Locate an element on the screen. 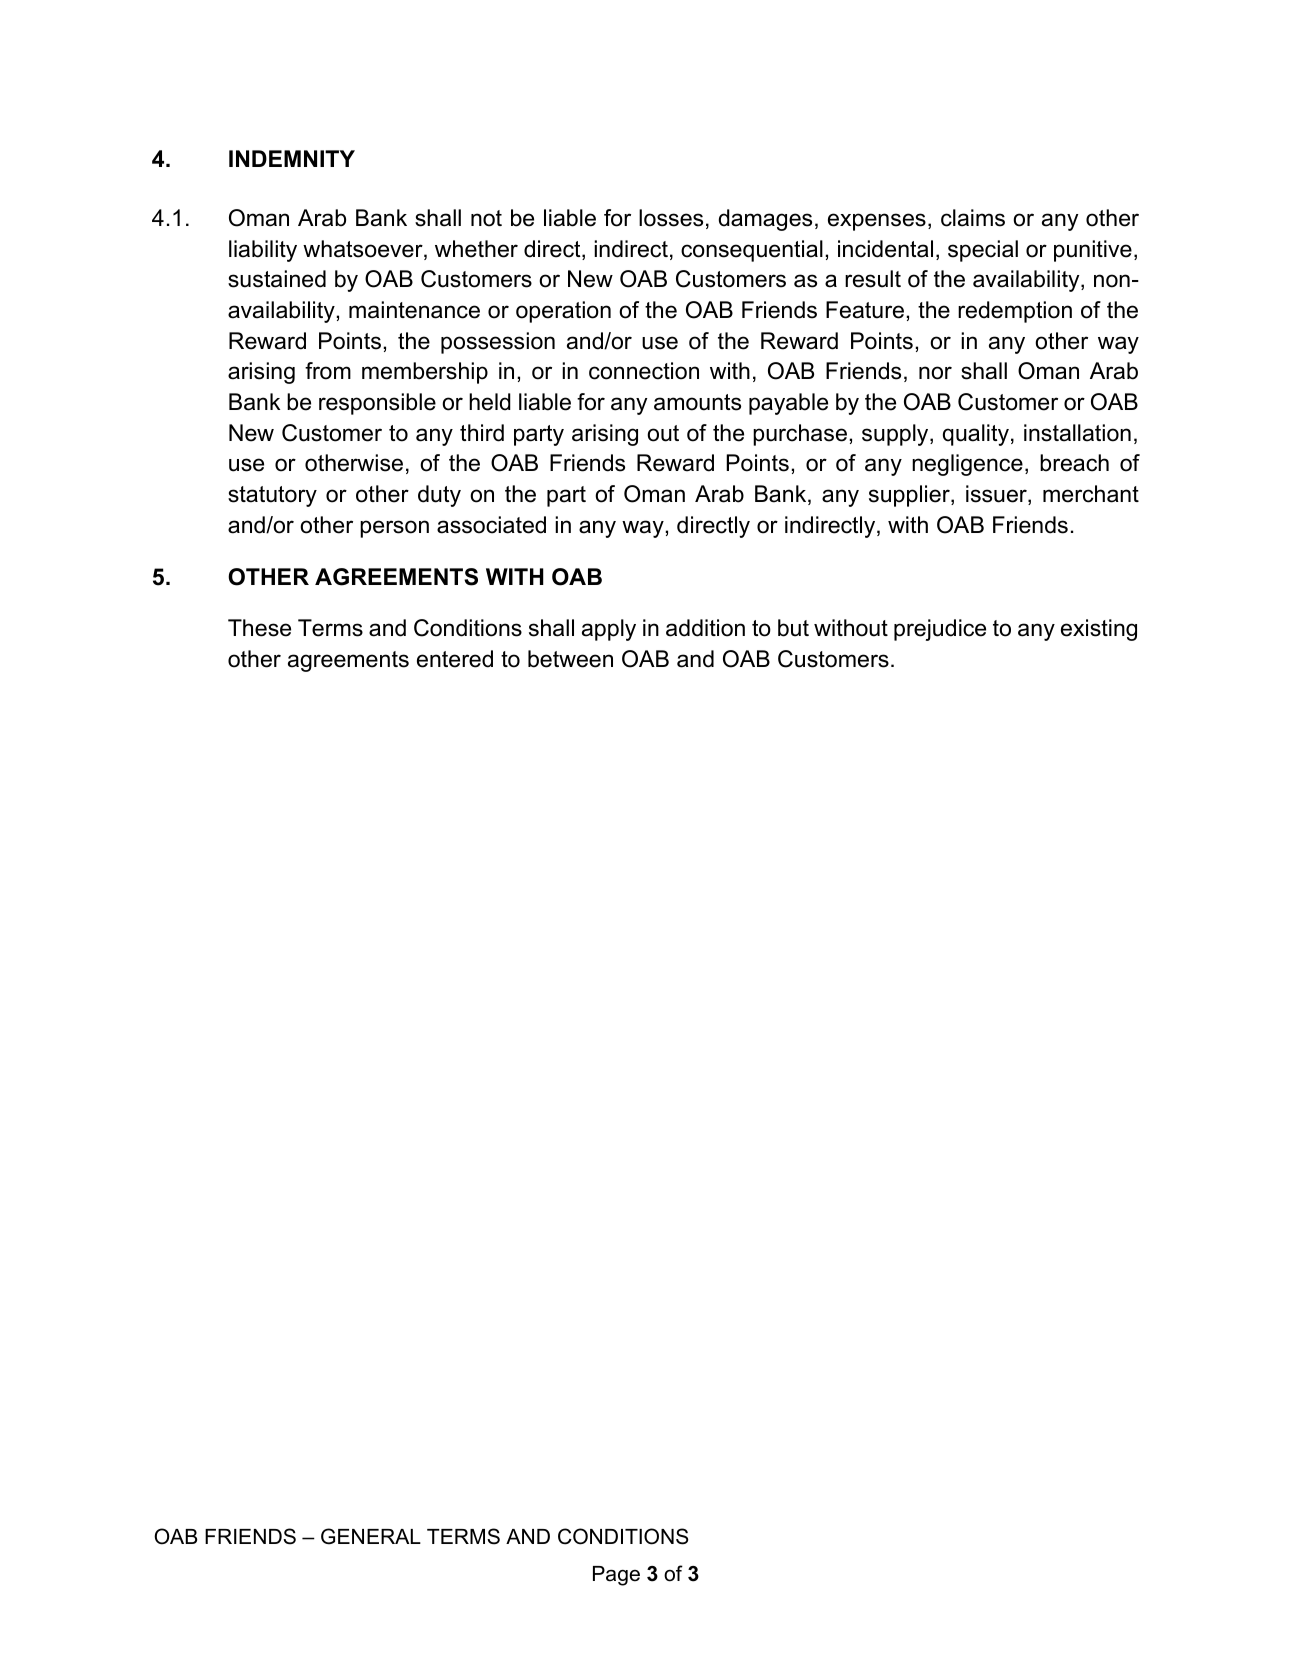  GENERAL is located at coordinates (371, 1536).
